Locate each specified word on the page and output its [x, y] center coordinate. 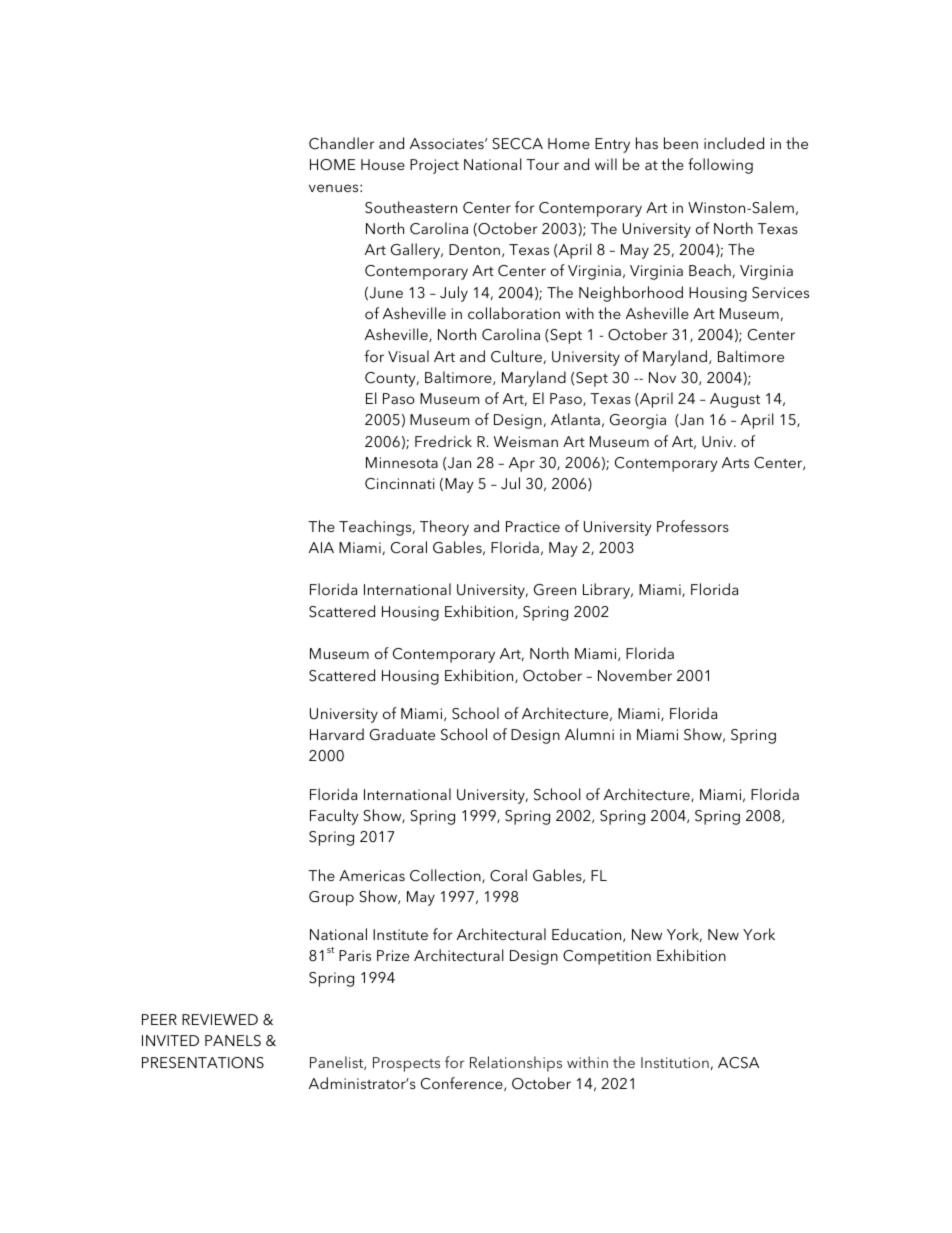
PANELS [233, 1041]
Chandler [342, 143]
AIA [321, 547]
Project [434, 166]
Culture [516, 356]
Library [608, 591]
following [720, 166]
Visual [408, 356]
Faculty [334, 817]
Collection [446, 876]
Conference [463, 1084]
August [735, 400]
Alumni [589, 734]
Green [555, 590]
